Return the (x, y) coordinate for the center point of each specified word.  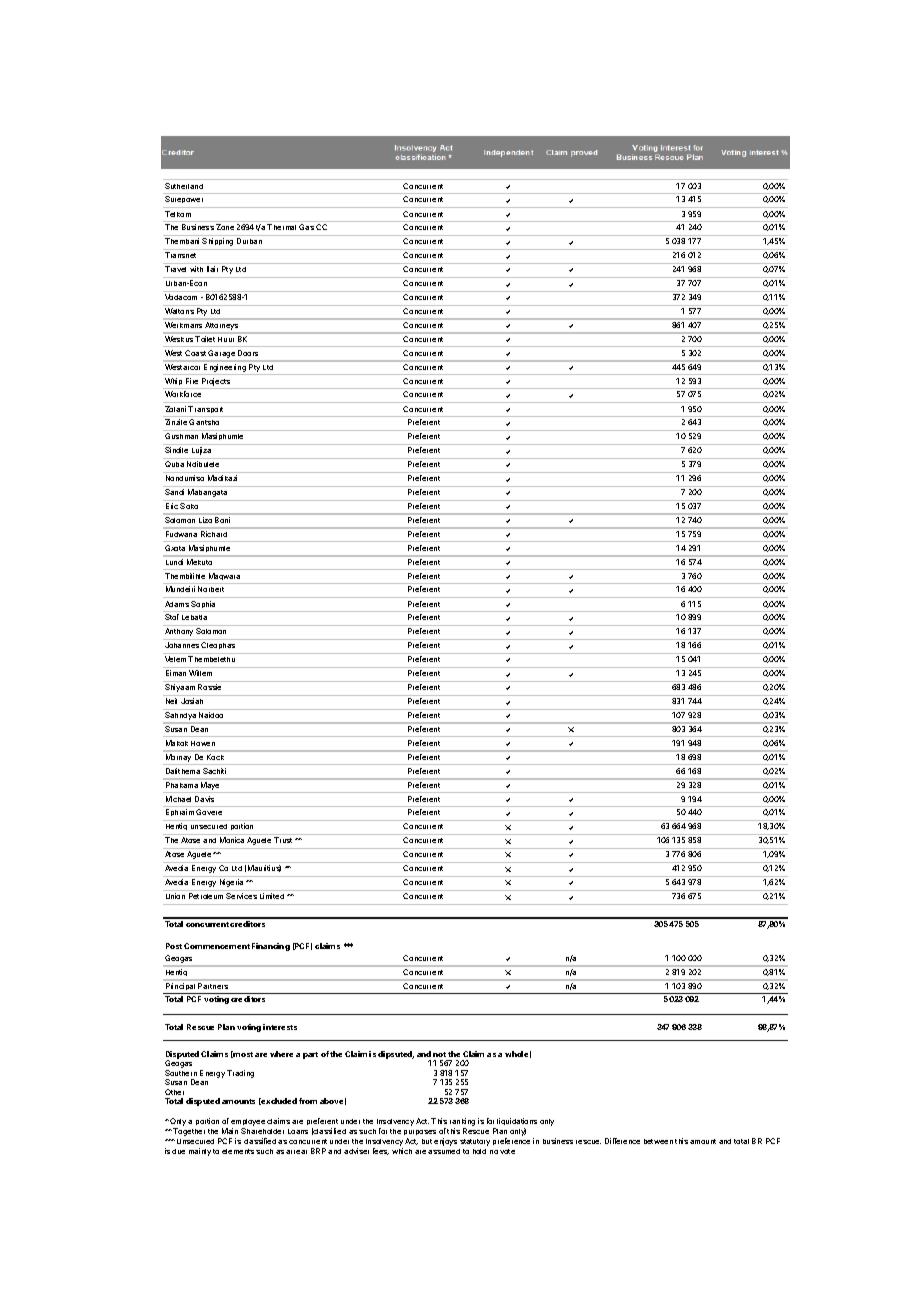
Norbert (211, 589)
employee (248, 1124)
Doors (248, 353)
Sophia (203, 604)
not (439, 1054)
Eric (172, 506)
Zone (225, 227)
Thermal (281, 227)
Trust (283, 840)
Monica (232, 840)
